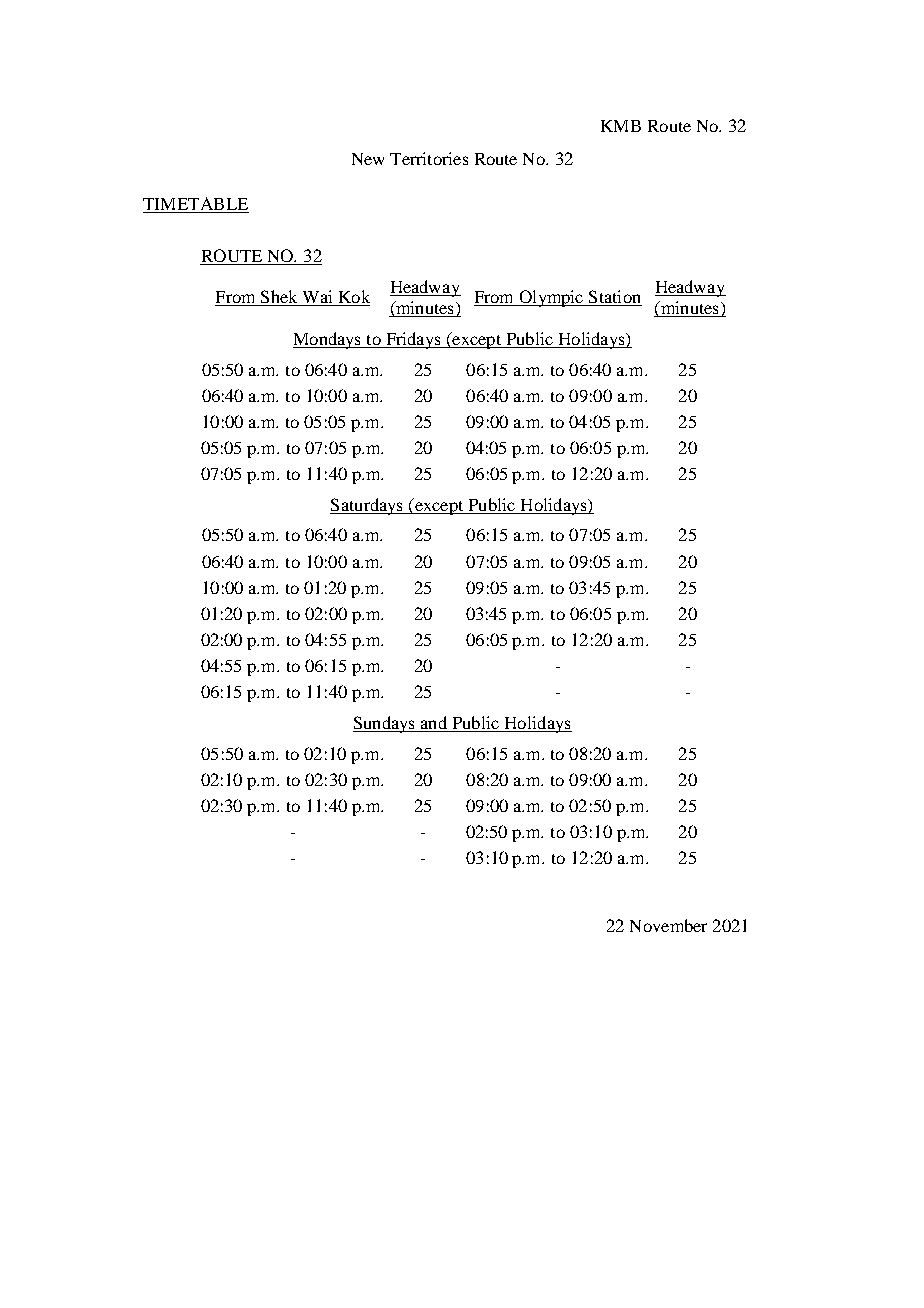 The image size is (924, 1308). I want to click on Mondays, so click(328, 340).
